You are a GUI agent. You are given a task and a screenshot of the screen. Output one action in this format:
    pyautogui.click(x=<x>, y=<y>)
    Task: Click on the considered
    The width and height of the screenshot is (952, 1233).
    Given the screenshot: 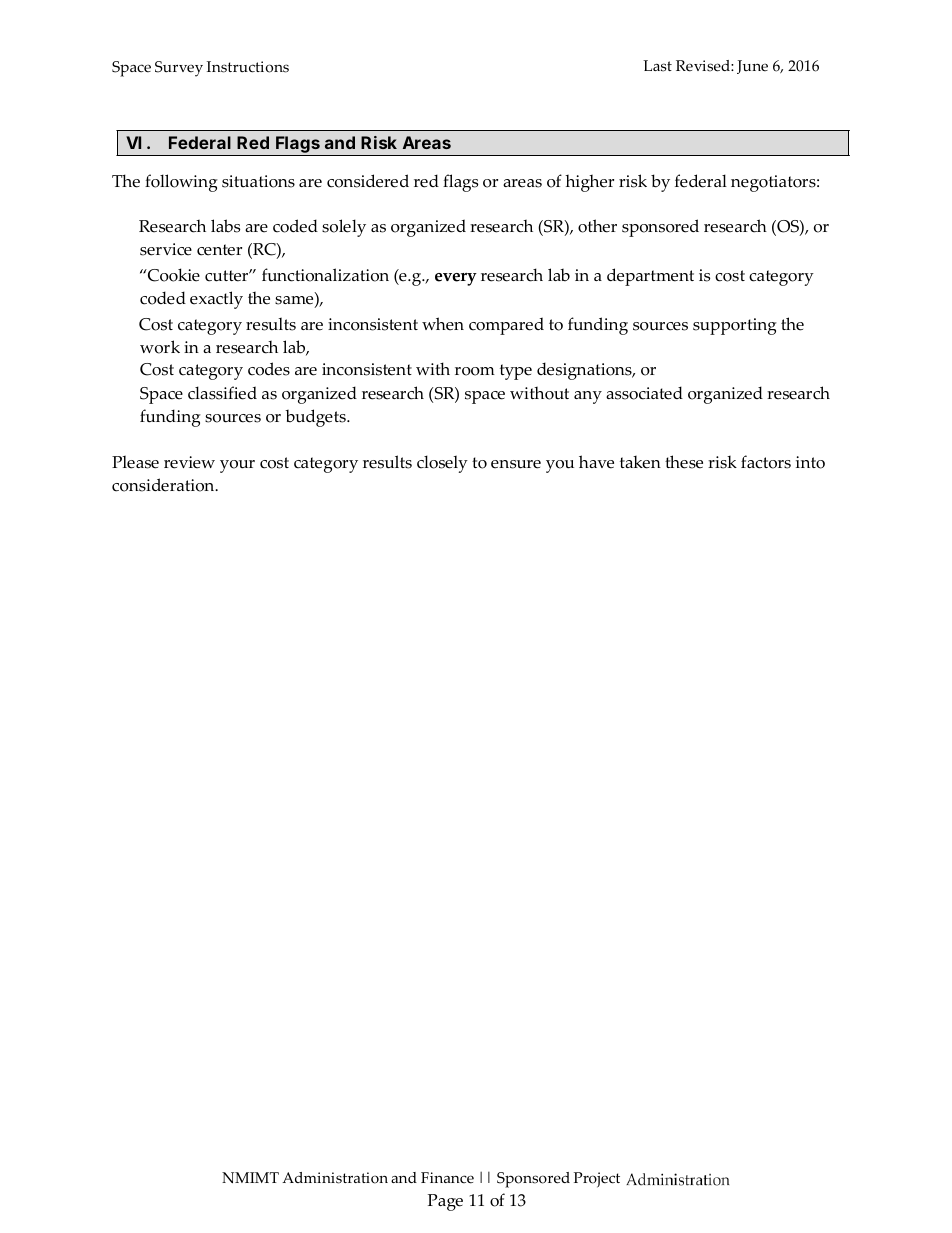 What is the action you would take?
    pyautogui.click(x=368, y=181)
